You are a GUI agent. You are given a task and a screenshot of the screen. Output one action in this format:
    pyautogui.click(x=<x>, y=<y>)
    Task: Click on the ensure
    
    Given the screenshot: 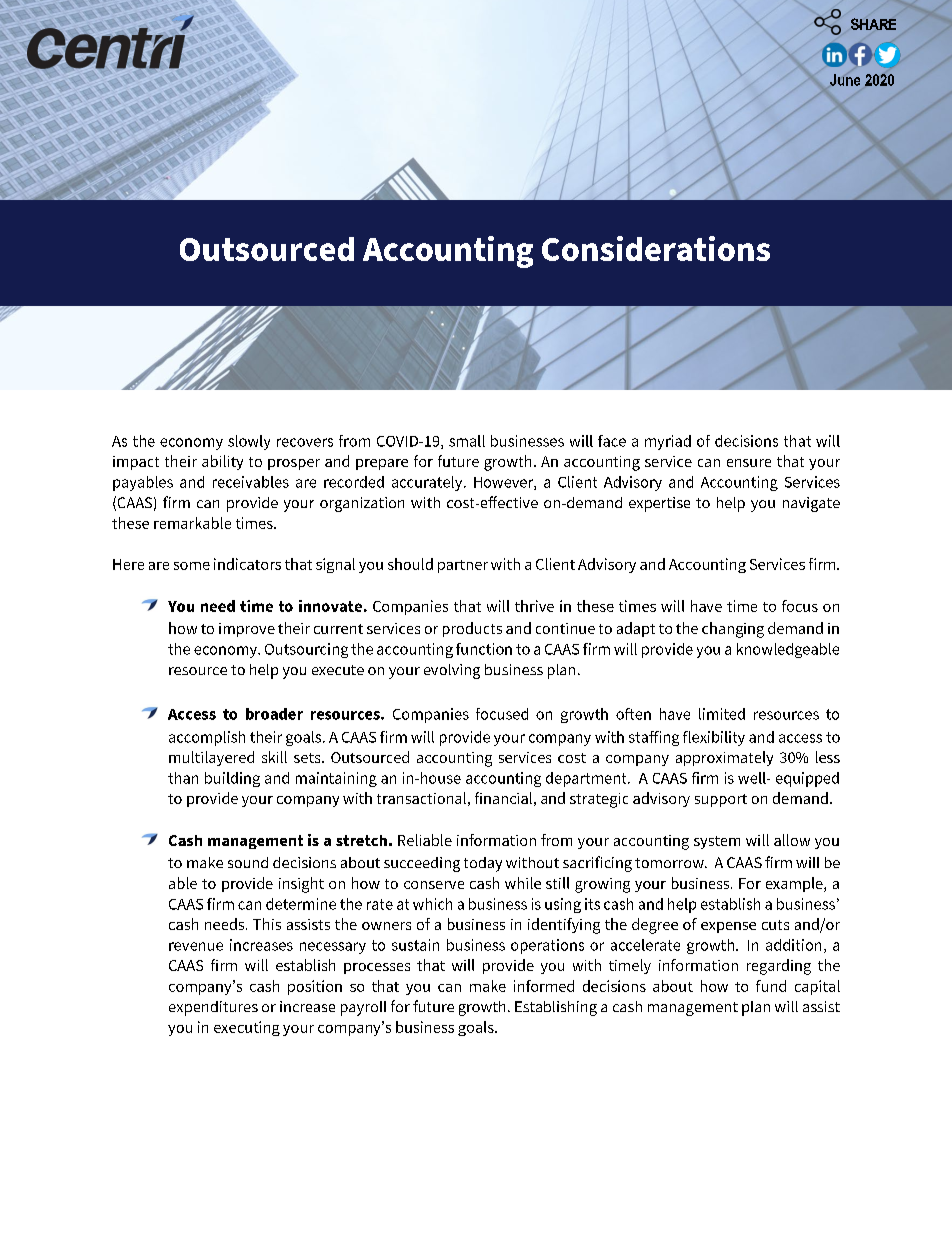 What is the action you would take?
    pyautogui.click(x=749, y=463)
